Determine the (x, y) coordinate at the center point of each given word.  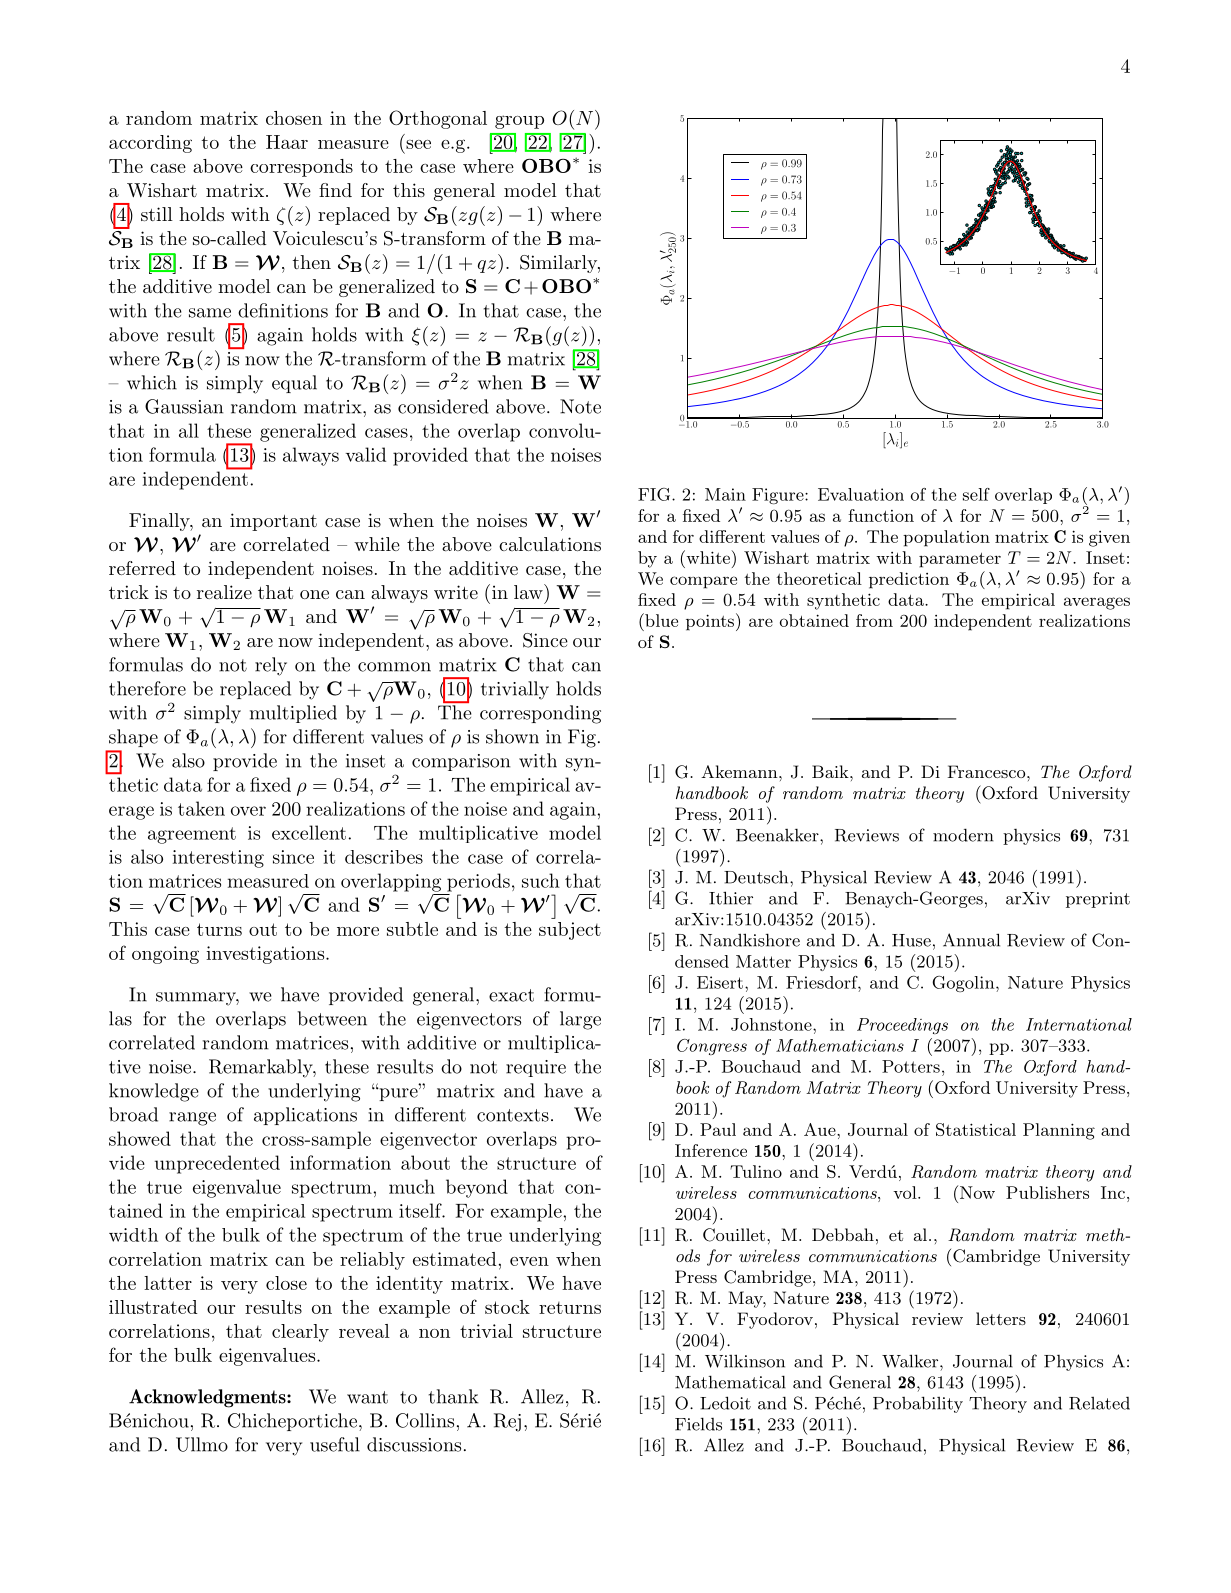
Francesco (986, 771)
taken (201, 808)
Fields (698, 1424)
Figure (779, 496)
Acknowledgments (208, 1398)
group (519, 122)
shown (512, 736)
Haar (287, 142)
